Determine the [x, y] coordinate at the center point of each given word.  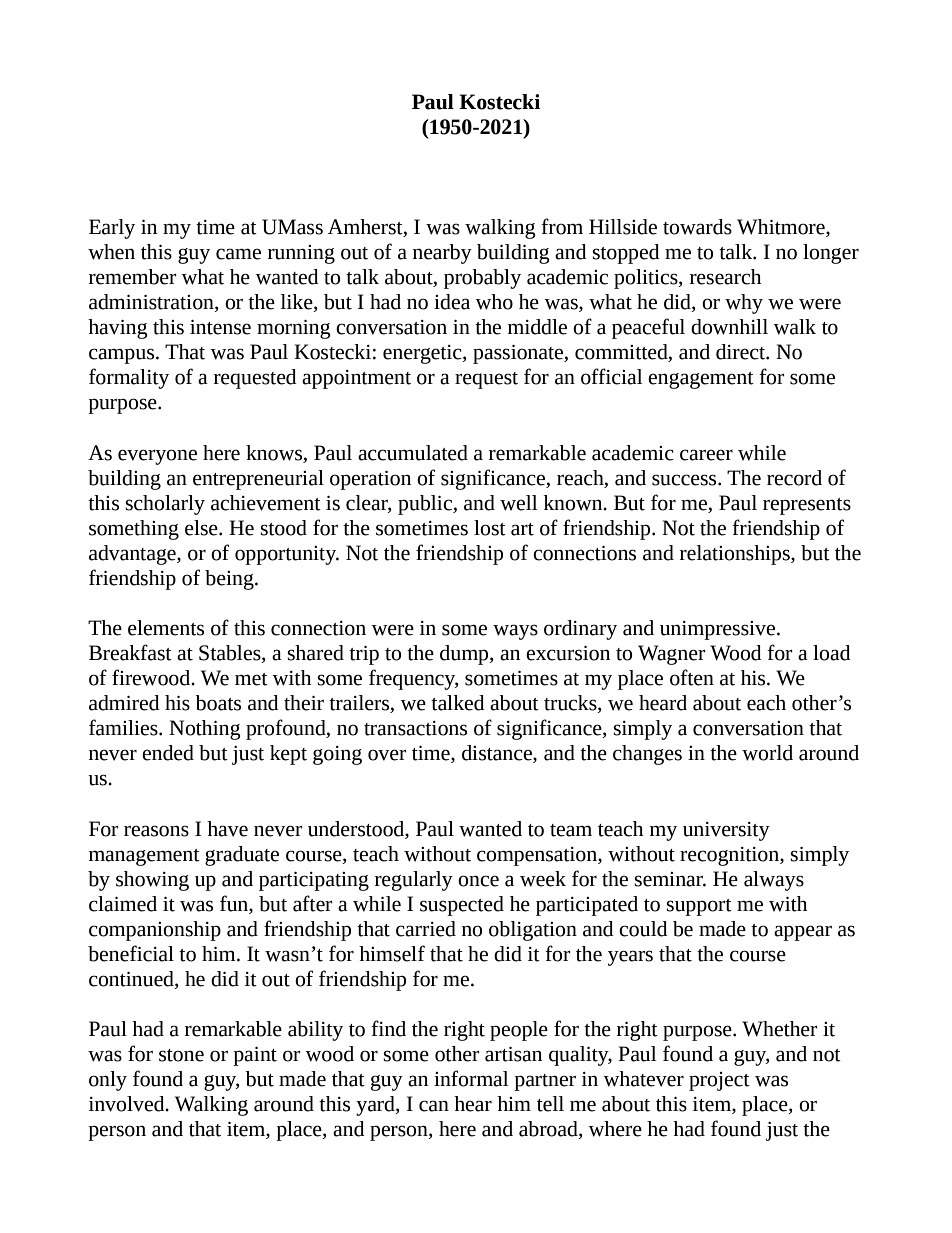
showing [152, 881]
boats [218, 703]
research [725, 277]
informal [471, 1078]
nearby [442, 254]
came [238, 254]
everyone [157, 457]
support [699, 907]
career [706, 455]
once [478, 881]
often [692, 677]
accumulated [413, 453]
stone [181, 1055]
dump [465, 655]
